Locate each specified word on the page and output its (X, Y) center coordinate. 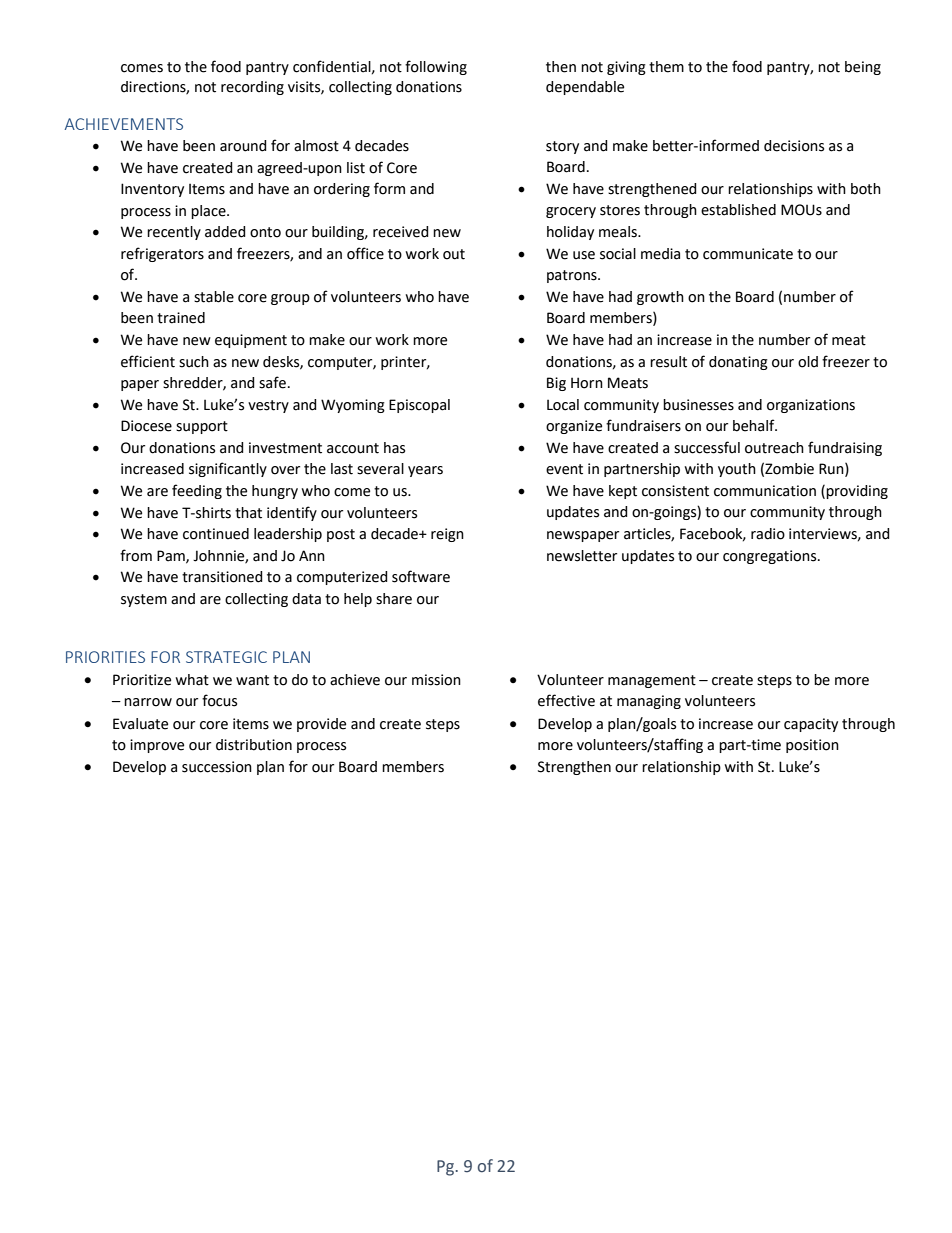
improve (157, 746)
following (436, 67)
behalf (755, 425)
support (202, 427)
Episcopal (419, 406)
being (863, 68)
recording (252, 88)
